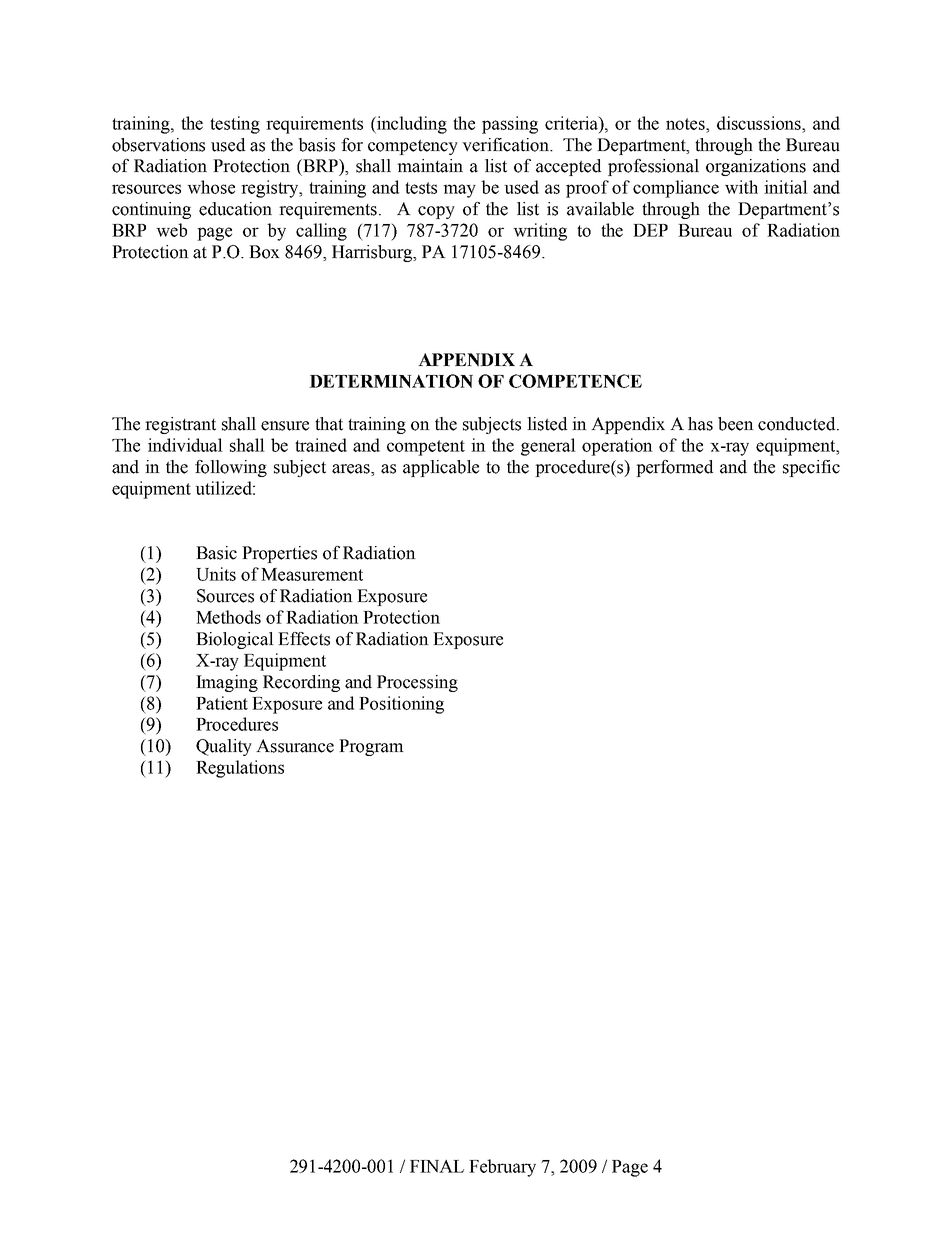  What do you see at coordinates (756, 167) in the screenshot?
I see `organizations` at bounding box center [756, 167].
